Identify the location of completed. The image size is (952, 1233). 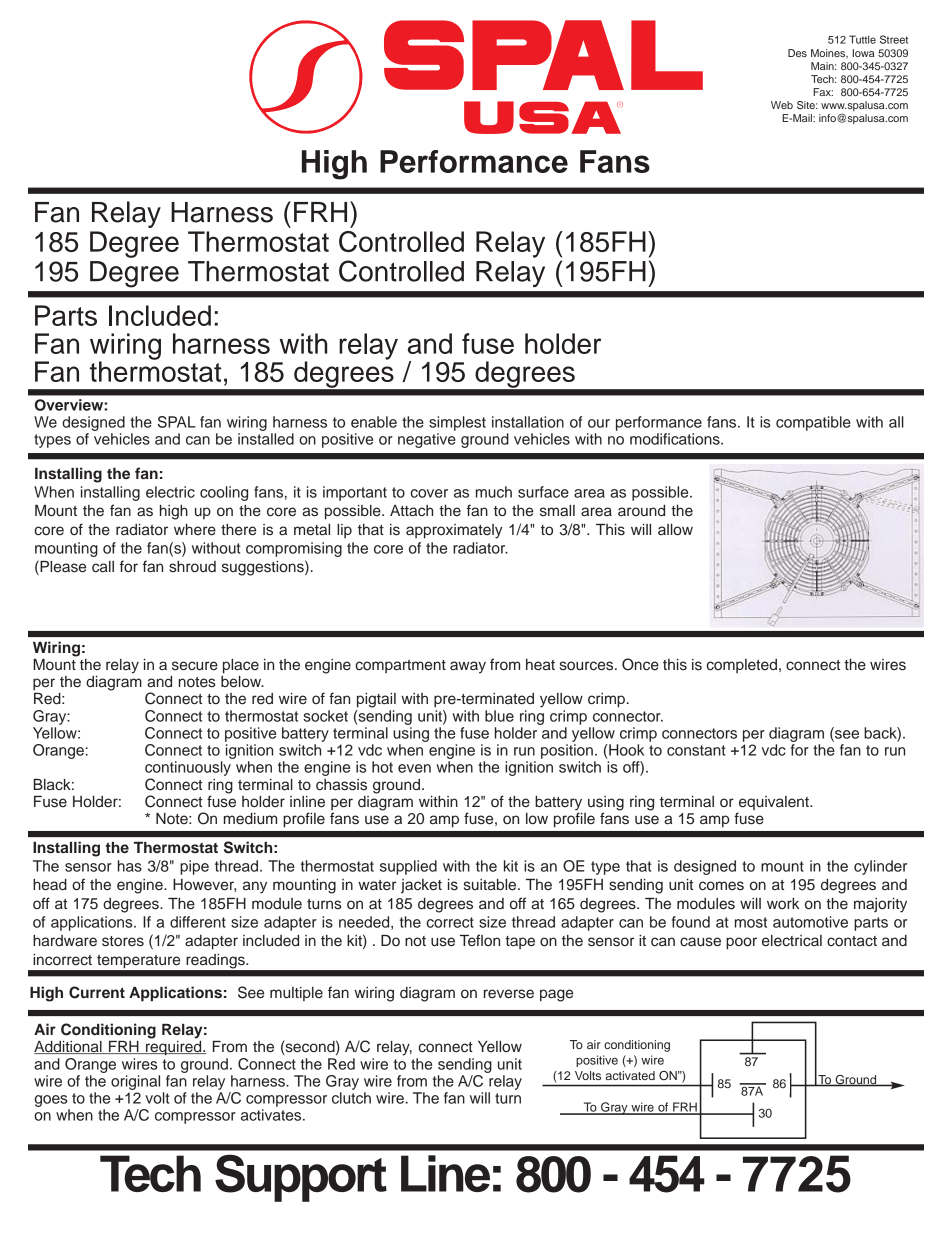
(743, 666).
